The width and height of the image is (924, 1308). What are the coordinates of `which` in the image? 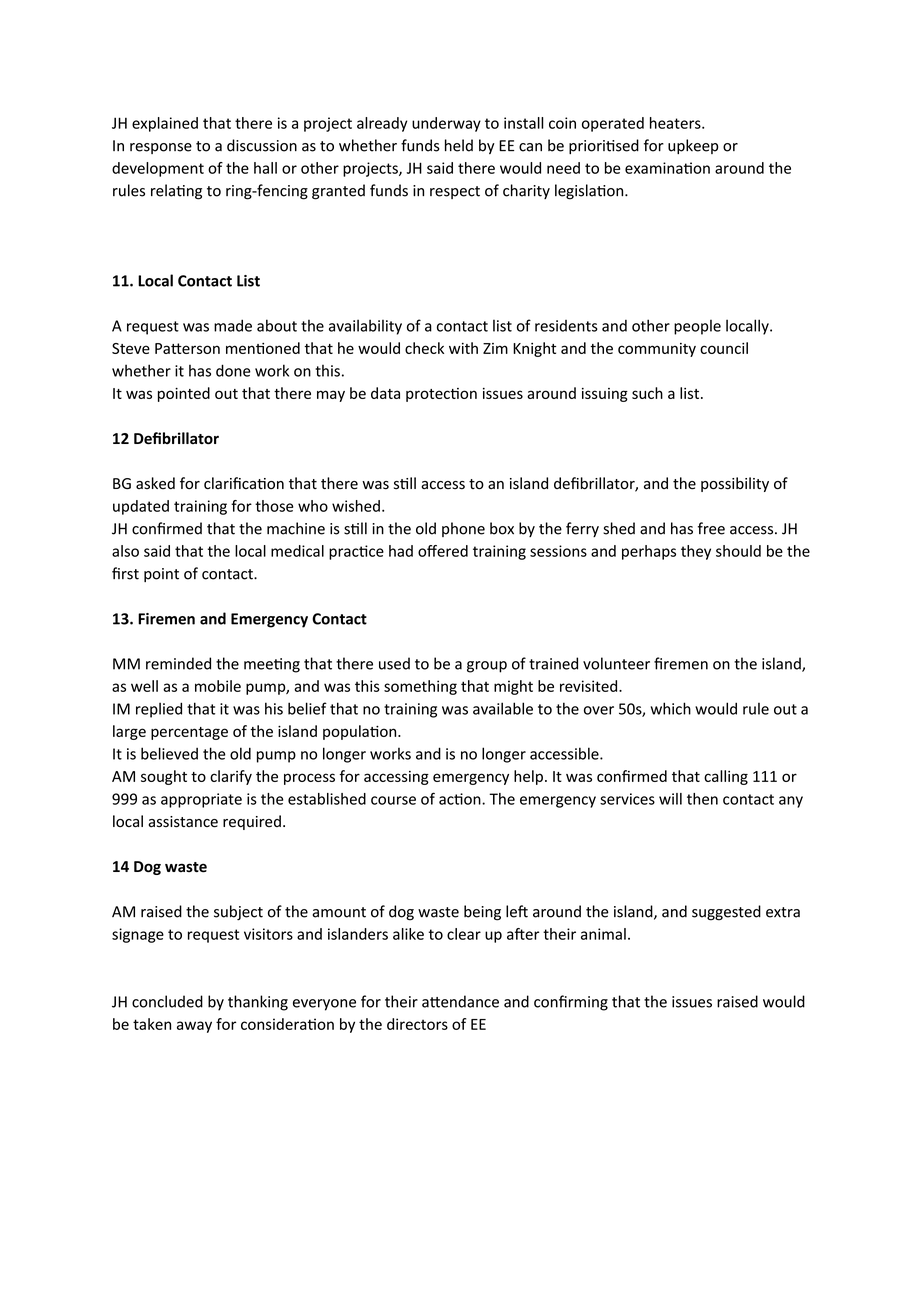 It's located at (671, 708).
